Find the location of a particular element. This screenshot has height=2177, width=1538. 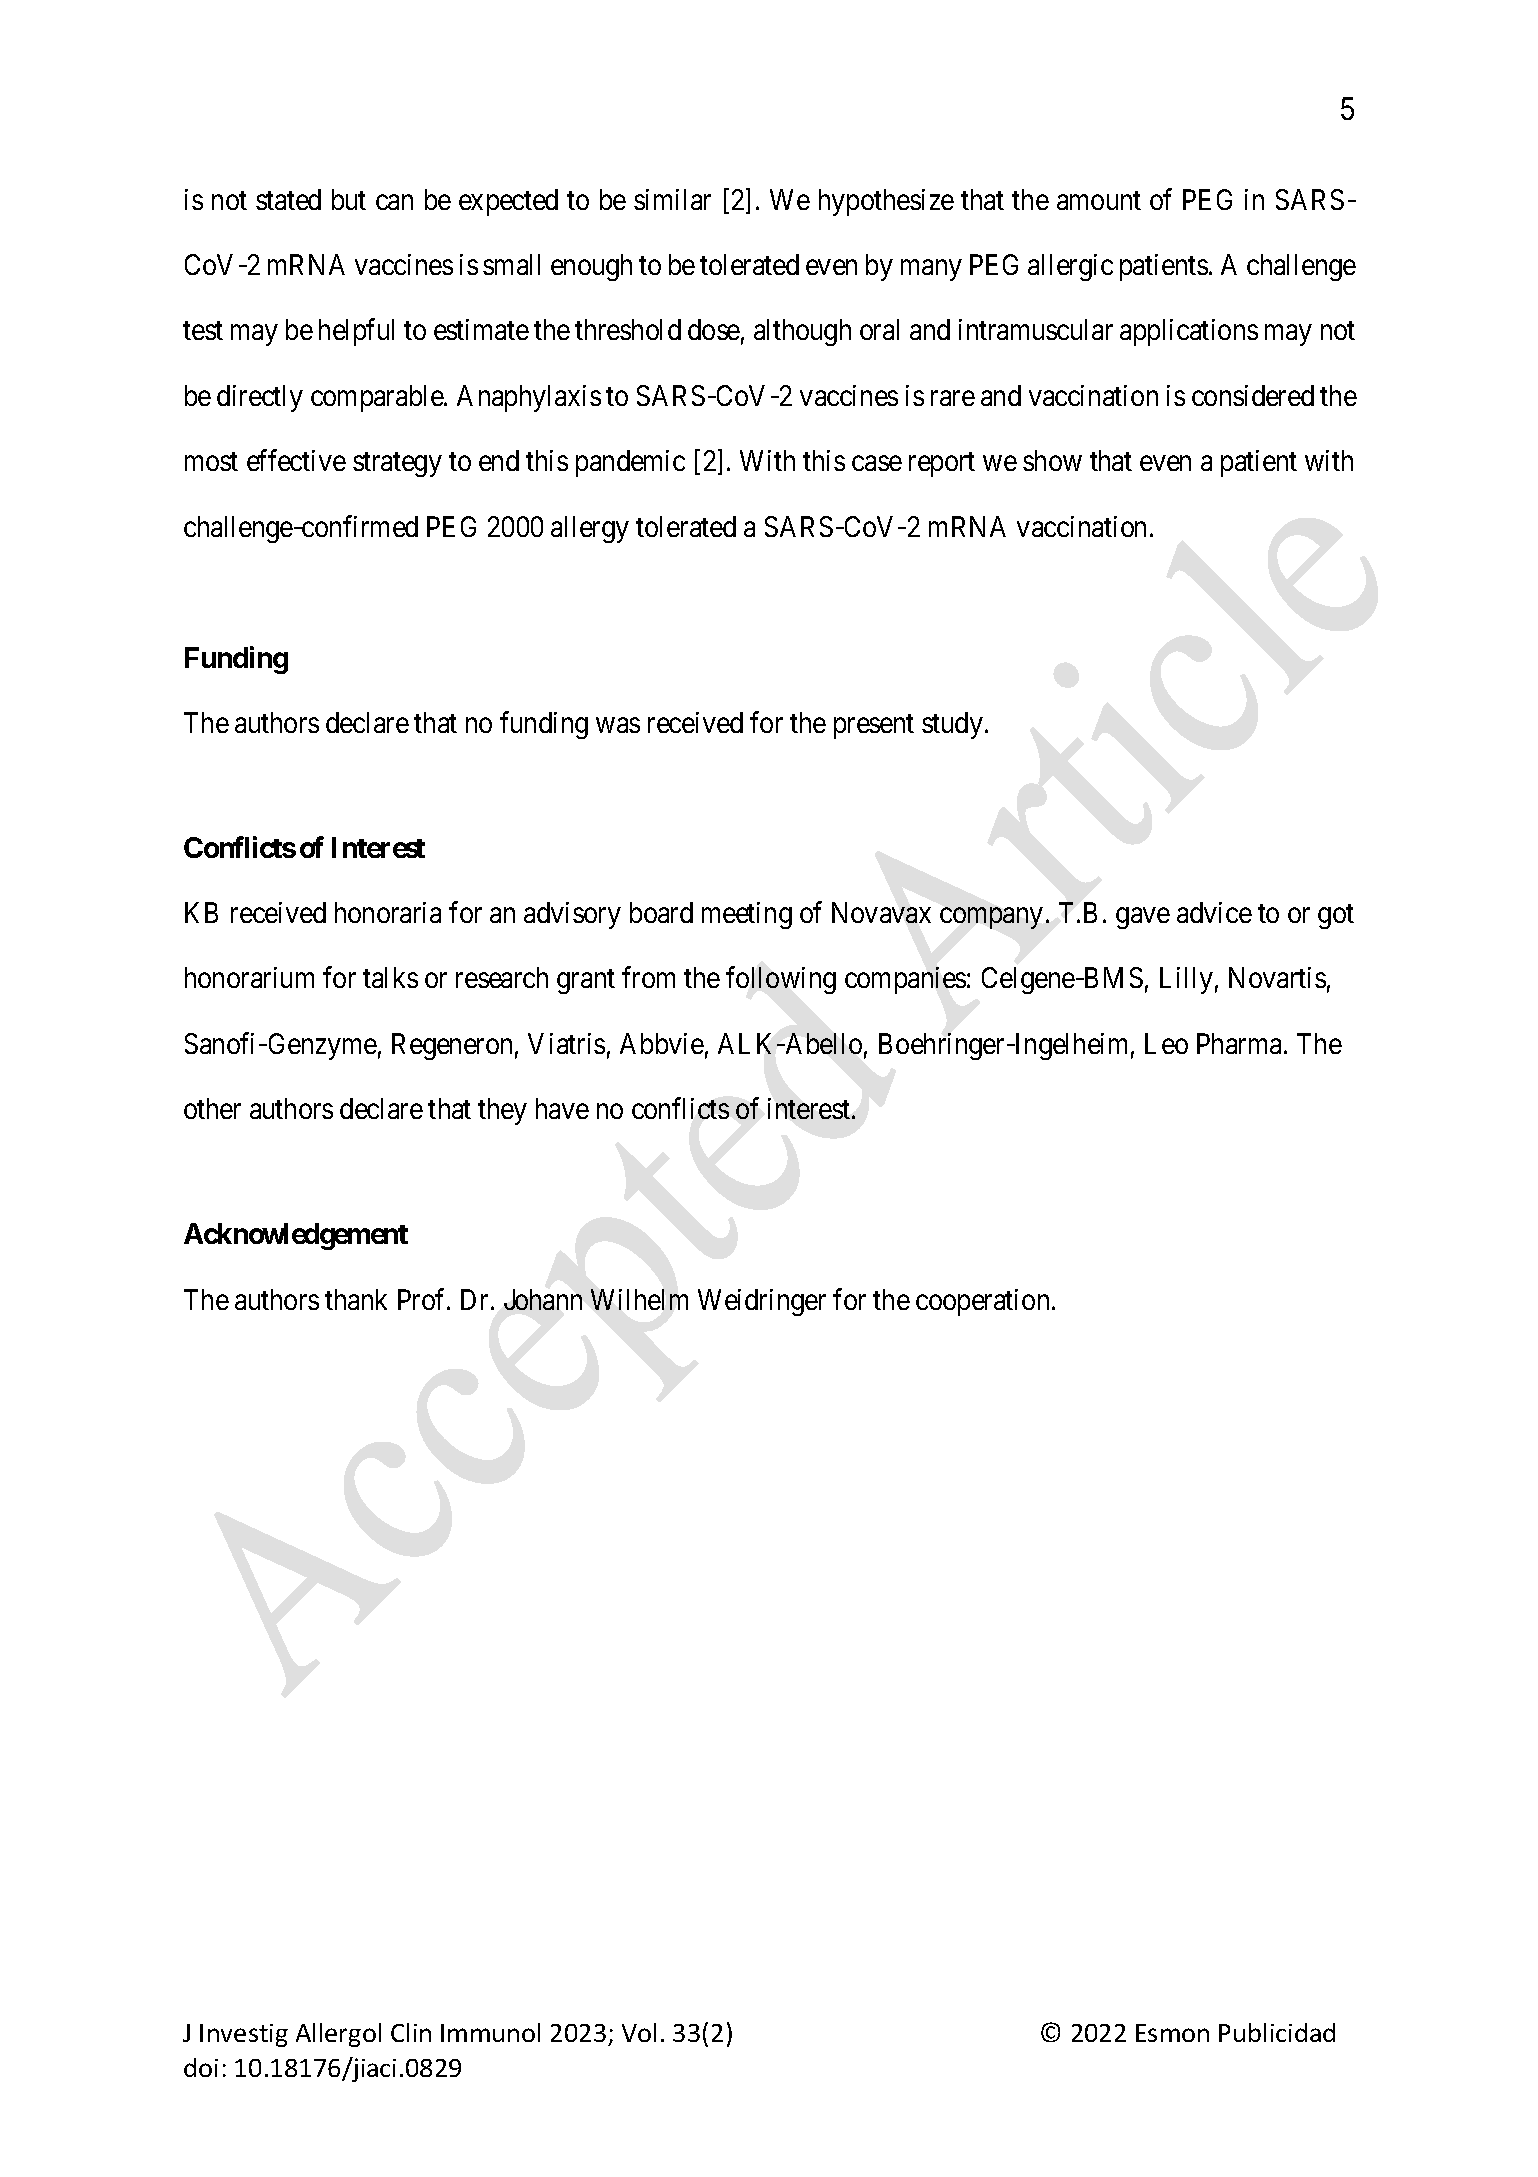

Leo is located at coordinates (1166, 1043).
